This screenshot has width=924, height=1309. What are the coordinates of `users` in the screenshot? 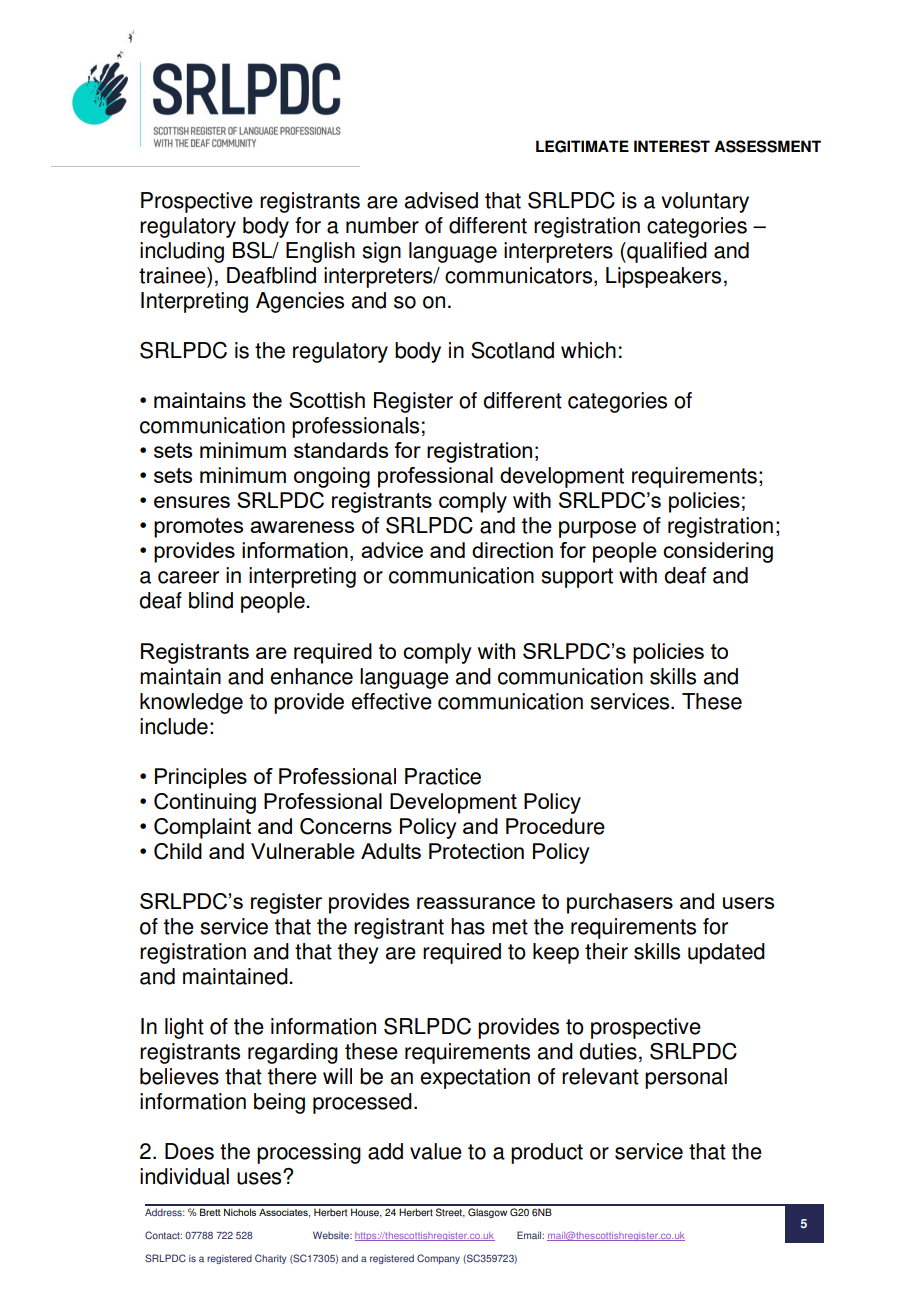 It's located at (748, 903).
